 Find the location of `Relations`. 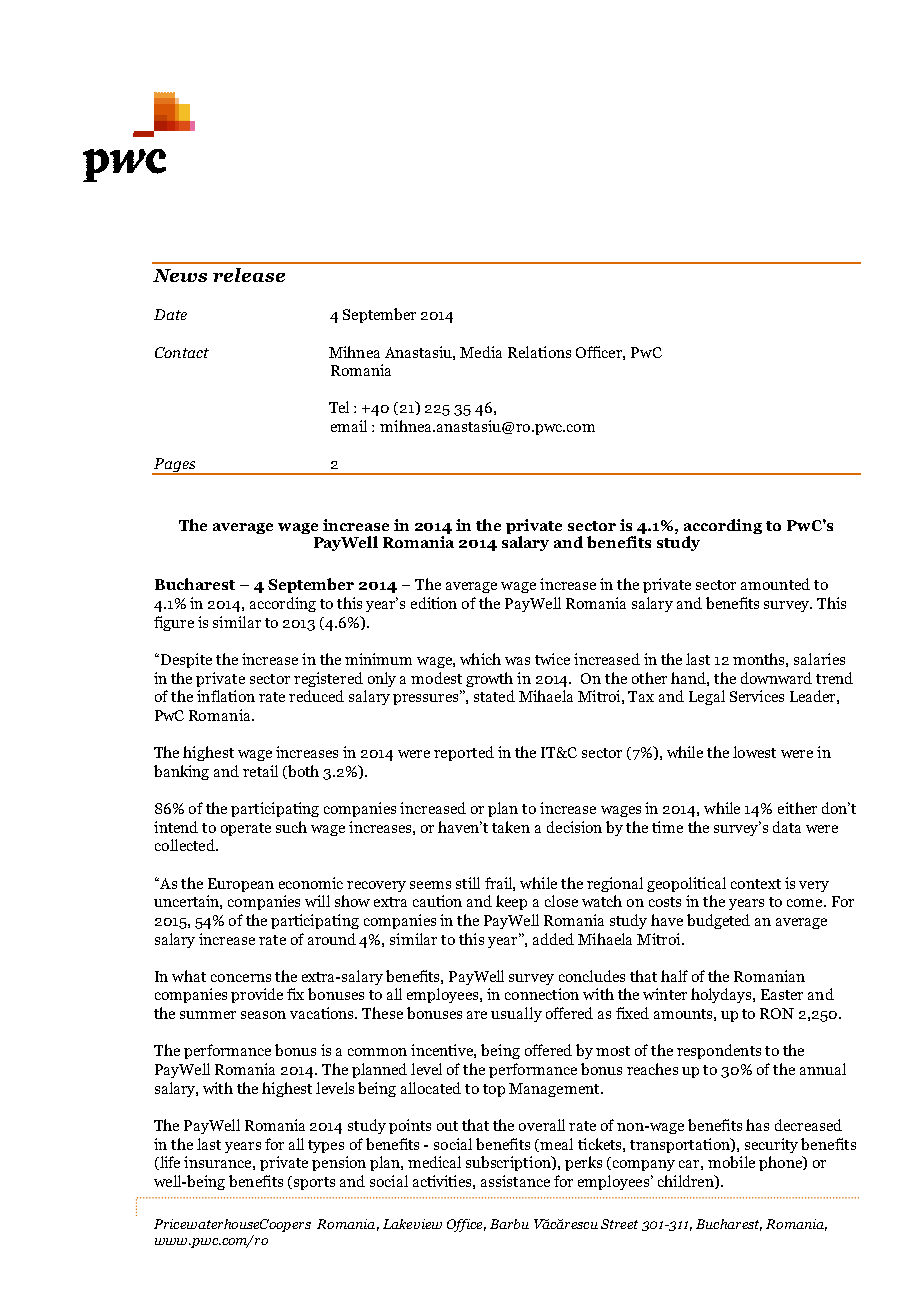

Relations is located at coordinates (539, 352).
